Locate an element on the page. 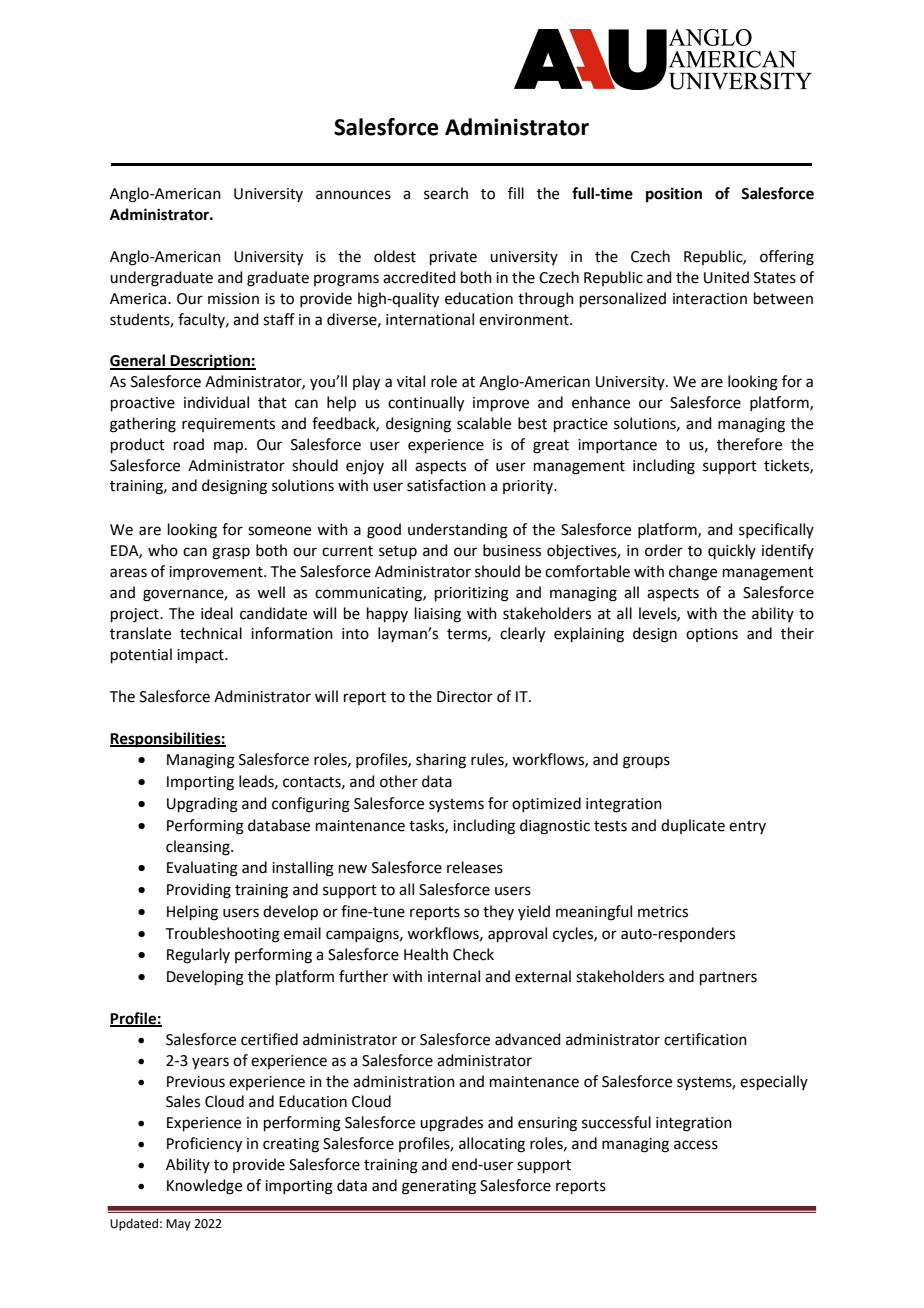  Evaluating is located at coordinates (202, 869).
